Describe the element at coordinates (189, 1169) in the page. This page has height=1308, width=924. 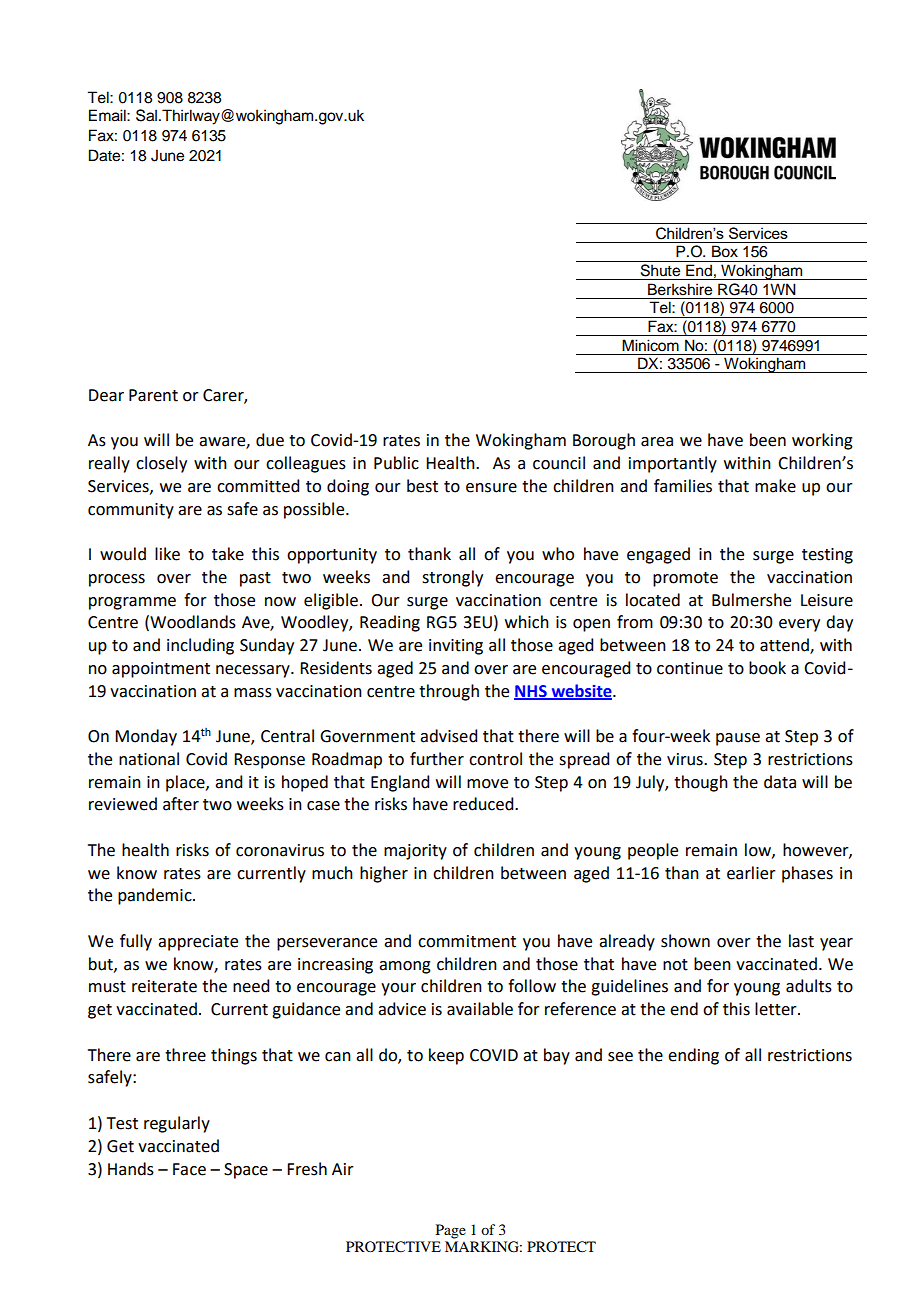
I see `Face` at that location.
